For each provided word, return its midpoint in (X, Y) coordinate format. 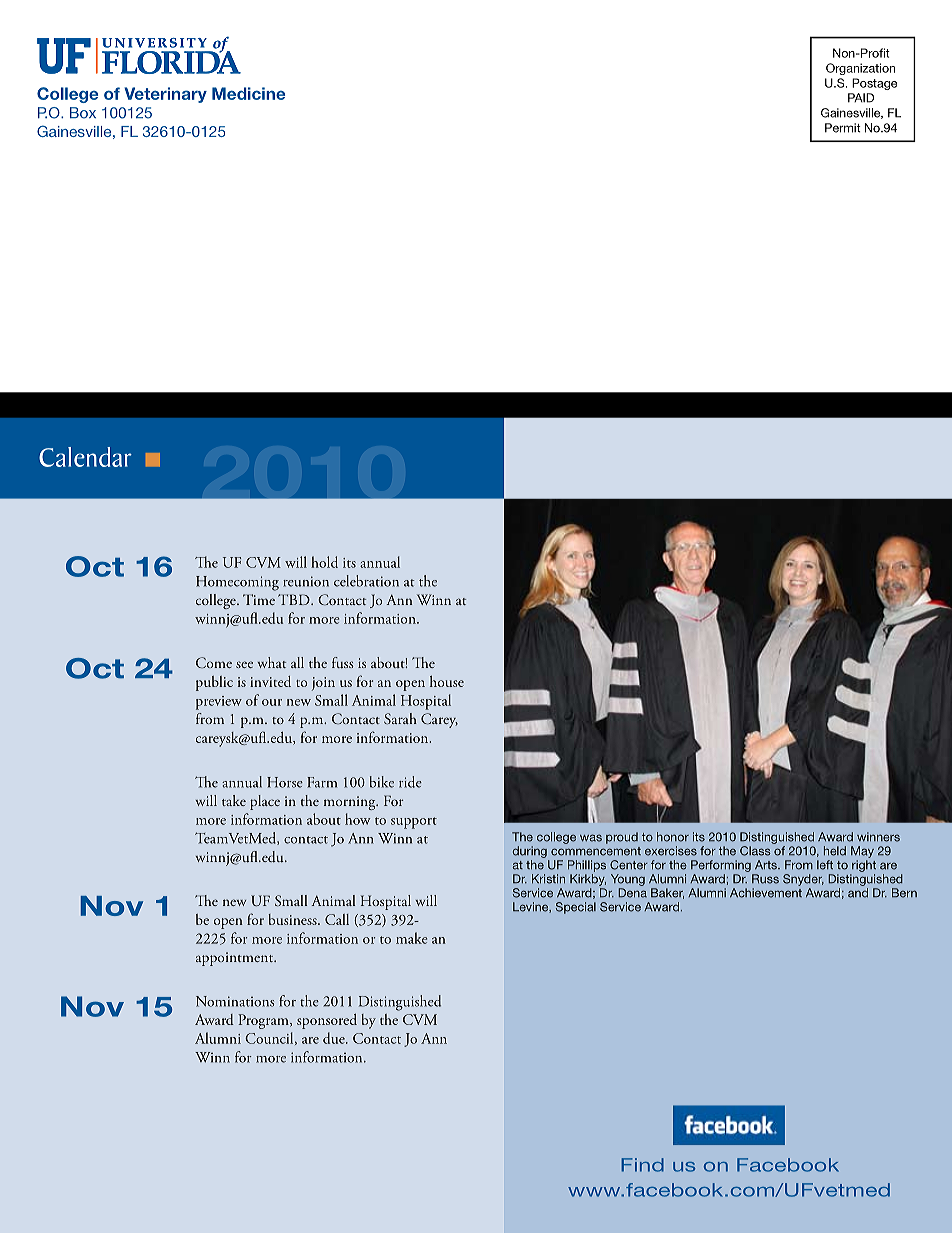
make (412, 938)
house (447, 681)
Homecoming (237, 583)
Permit (843, 128)
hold (324, 562)
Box (83, 113)
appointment (236, 959)
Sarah (400, 718)
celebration (366, 581)
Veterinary (165, 95)
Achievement (766, 893)
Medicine (248, 93)
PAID (861, 98)
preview (219, 703)
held (835, 851)
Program (264, 1021)
